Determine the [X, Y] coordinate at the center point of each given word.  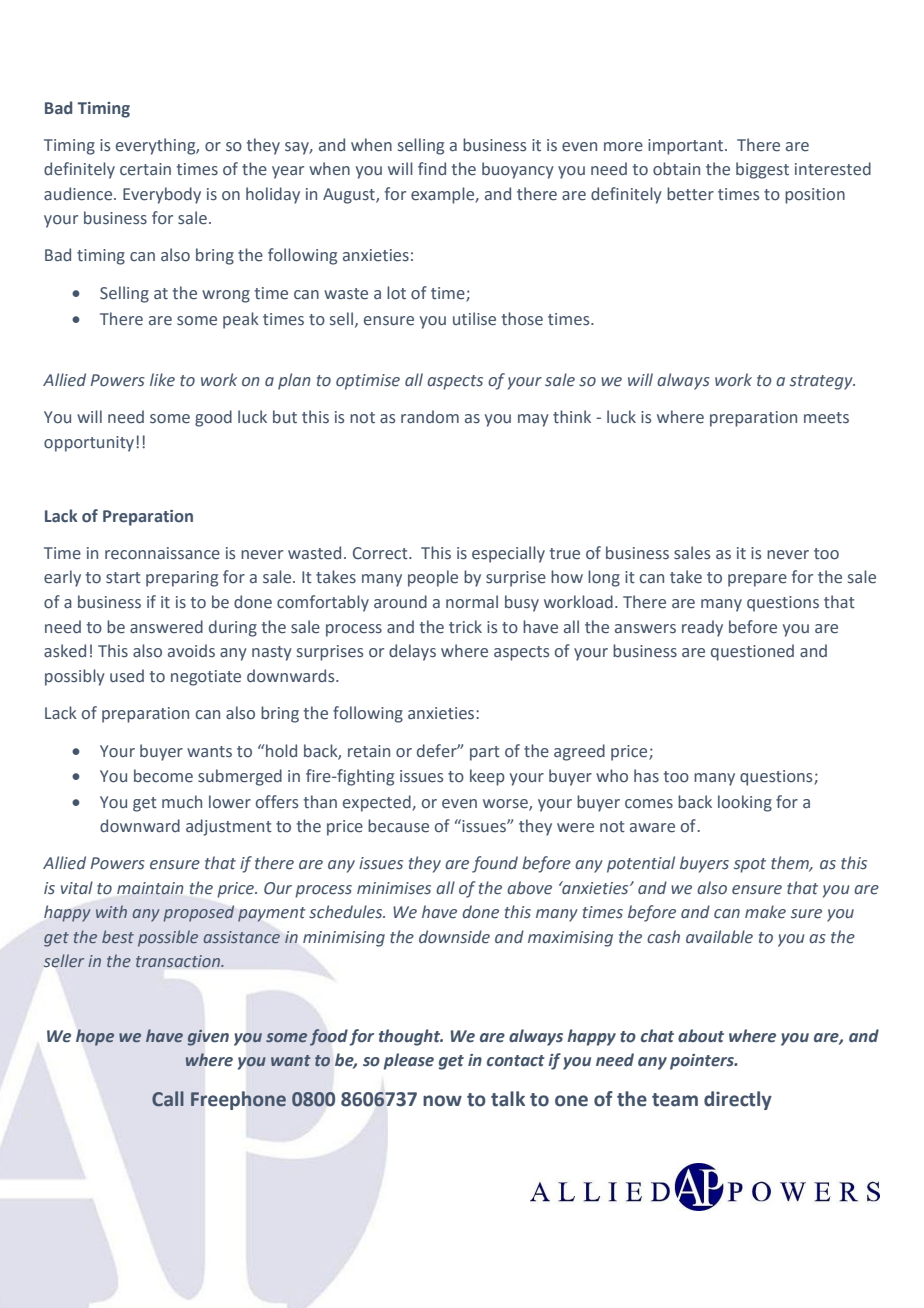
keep [487, 777]
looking [745, 803]
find [432, 168]
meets [826, 418]
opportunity [90, 444]
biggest [762, 170]
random [430, 417]
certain [145, 169]
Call [168, 1099]
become [163, 776]
